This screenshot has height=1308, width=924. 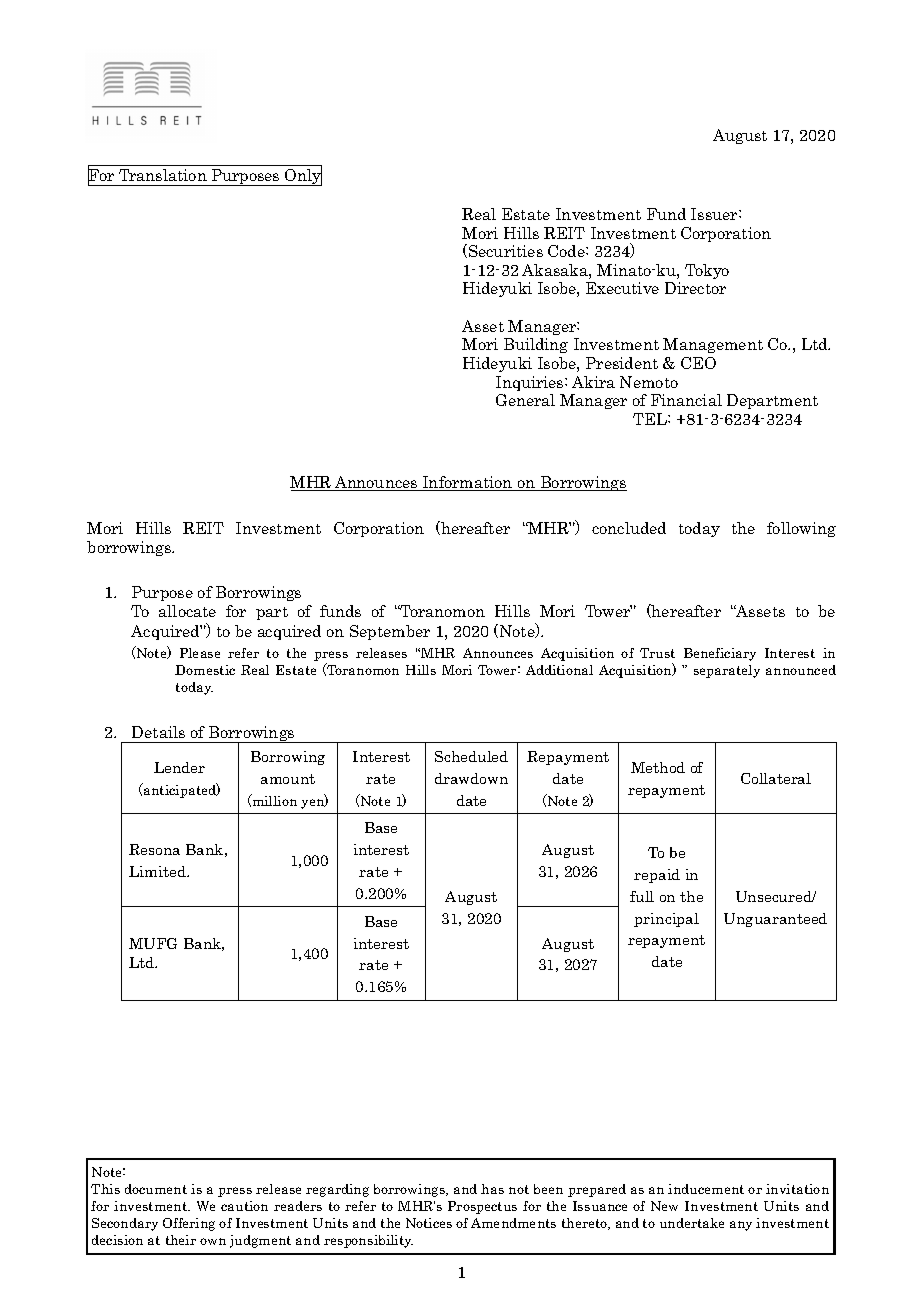 I want to click on Only, so click(x=302, y=176).
